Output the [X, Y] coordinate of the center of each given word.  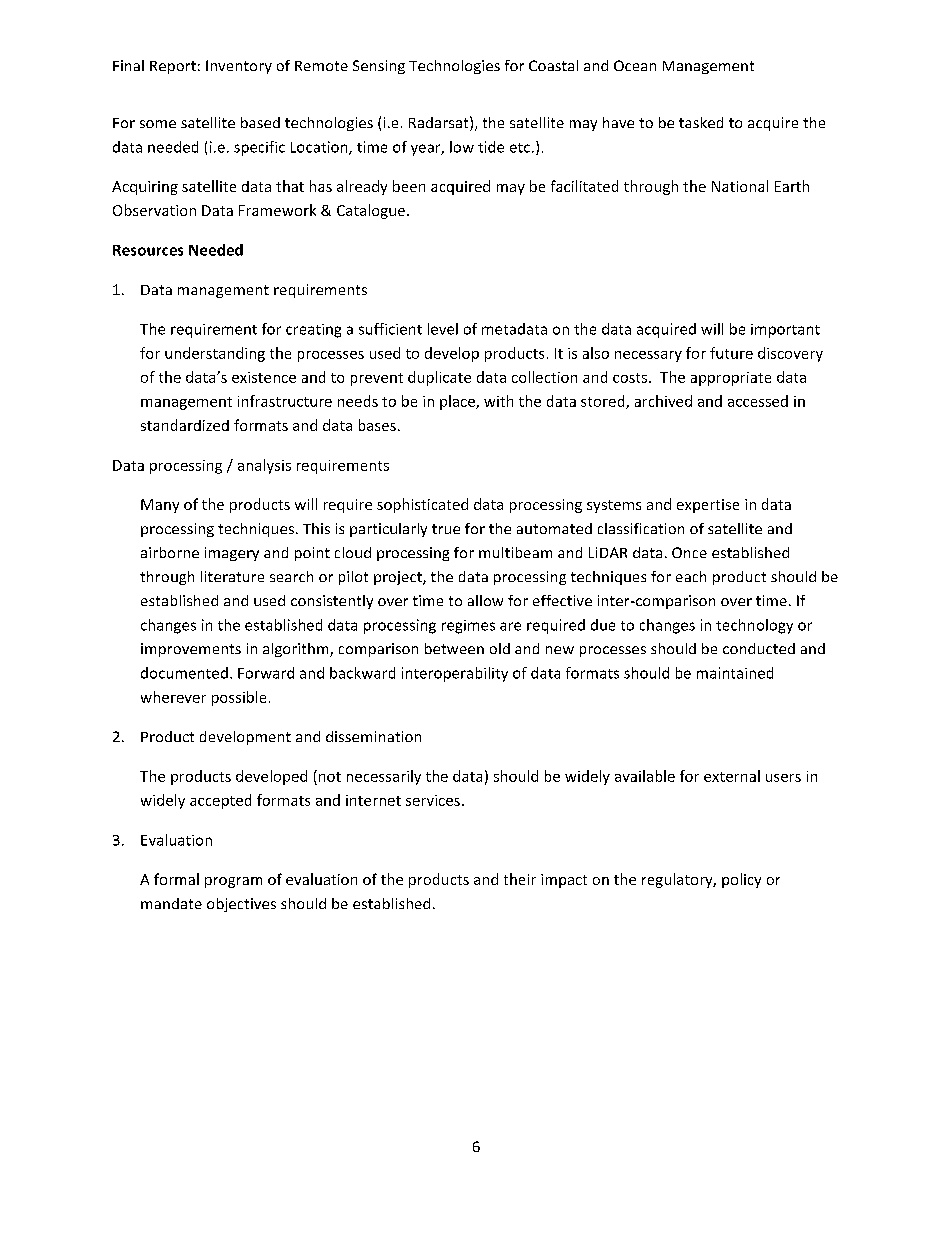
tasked [701, 122]
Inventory [239, 67]
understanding [215, 354]
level [443, 329]
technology [754, 626]
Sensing [379, 67]
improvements [191, 650]
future [731, 353]
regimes [468, 627]
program [233, 882]
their [520, 879]
